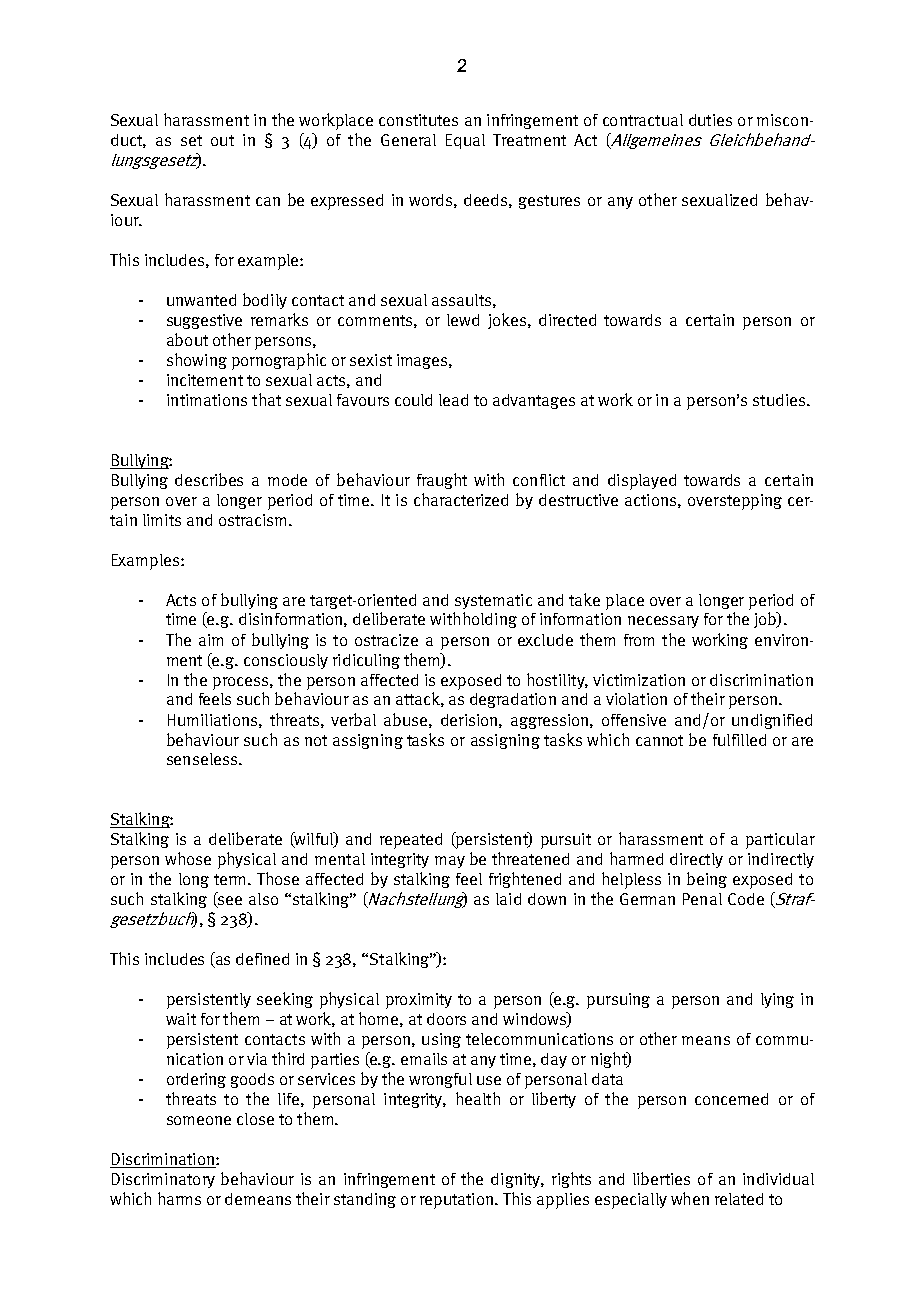 This screenshot has width=924, height=1308. I want to click on displayed, so click(642, 482).
